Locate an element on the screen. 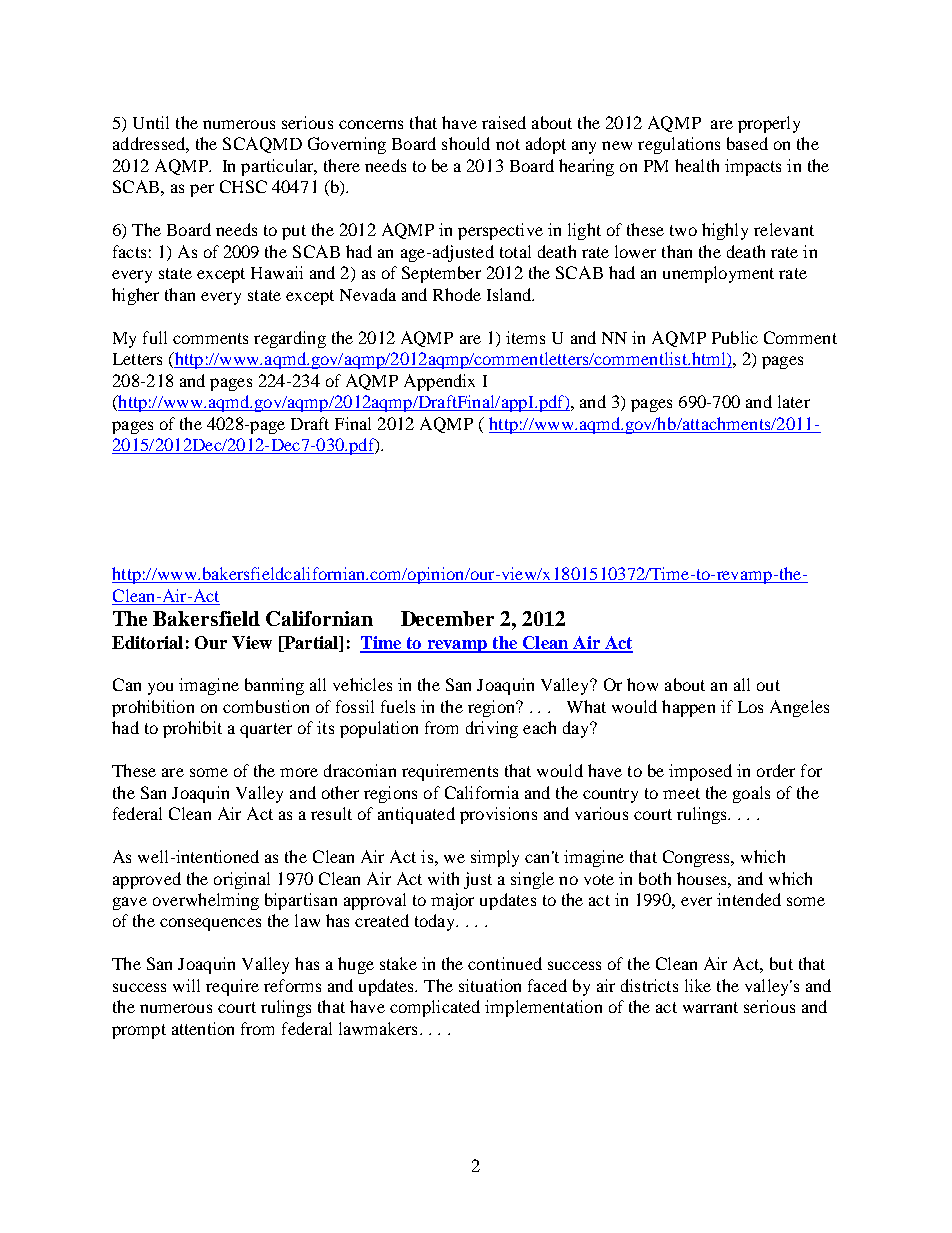 The image size is (952, 1233). how is located at coordinates (642, 684).
